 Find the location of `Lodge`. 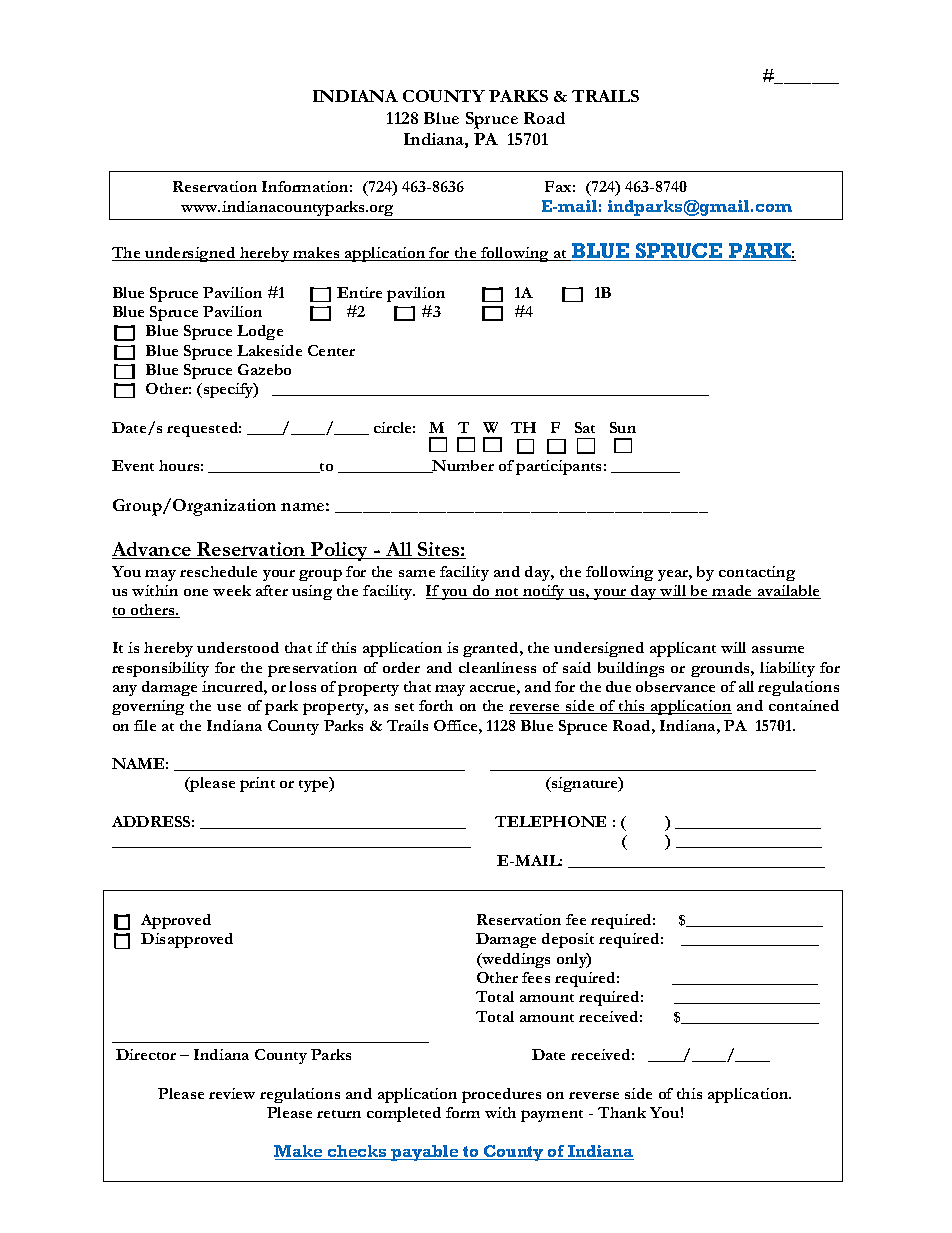

Lodge is located at coordinates (260, 332).
